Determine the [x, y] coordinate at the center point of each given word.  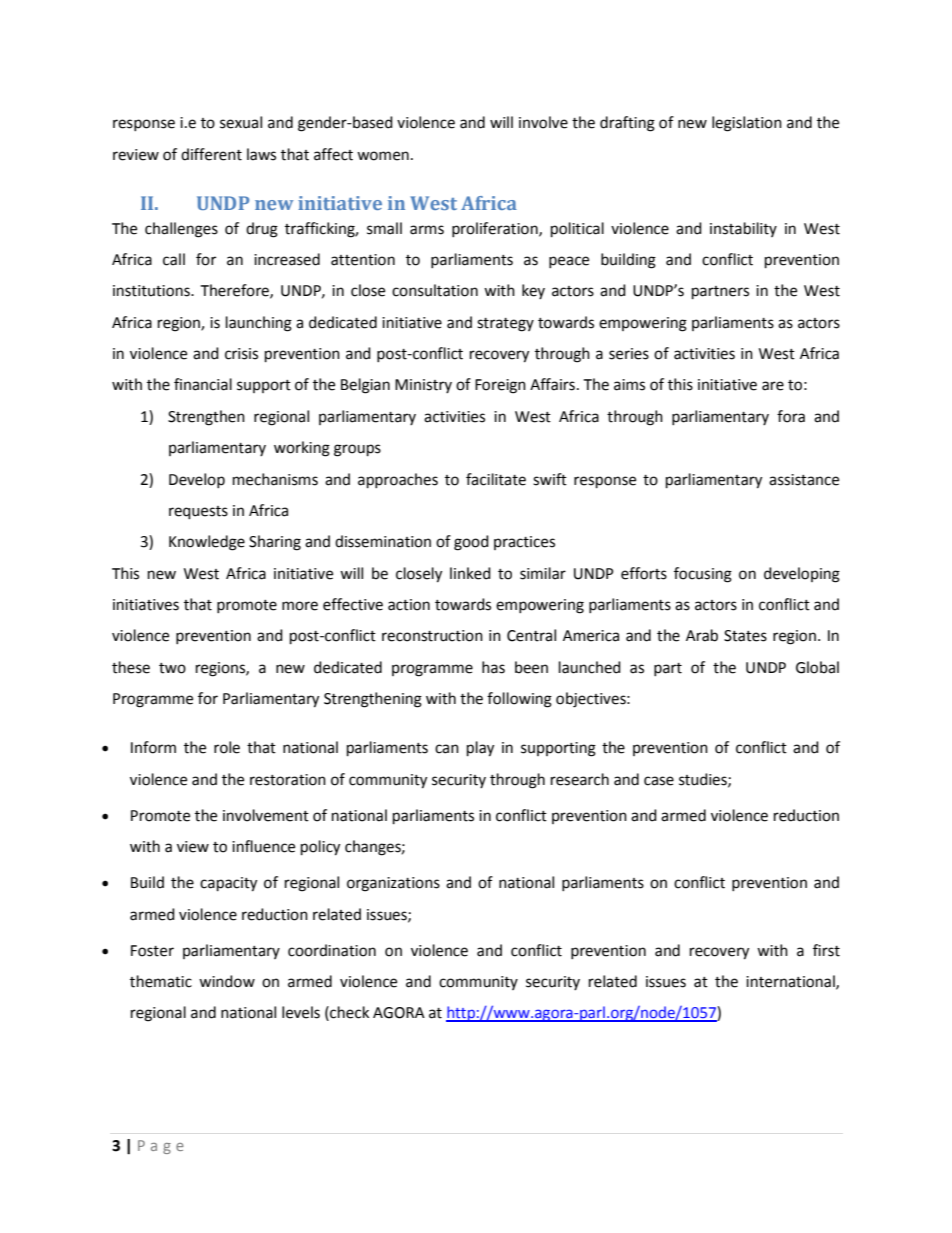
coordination [332, 950]
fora [791, 416]
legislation [747, 124]
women [383, 156]
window [227, 981]
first [826, 950]
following [519, 700]
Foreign [500, 386]
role [227, 747]
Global [817, 667]
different [211, 154]
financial [203, 384]
